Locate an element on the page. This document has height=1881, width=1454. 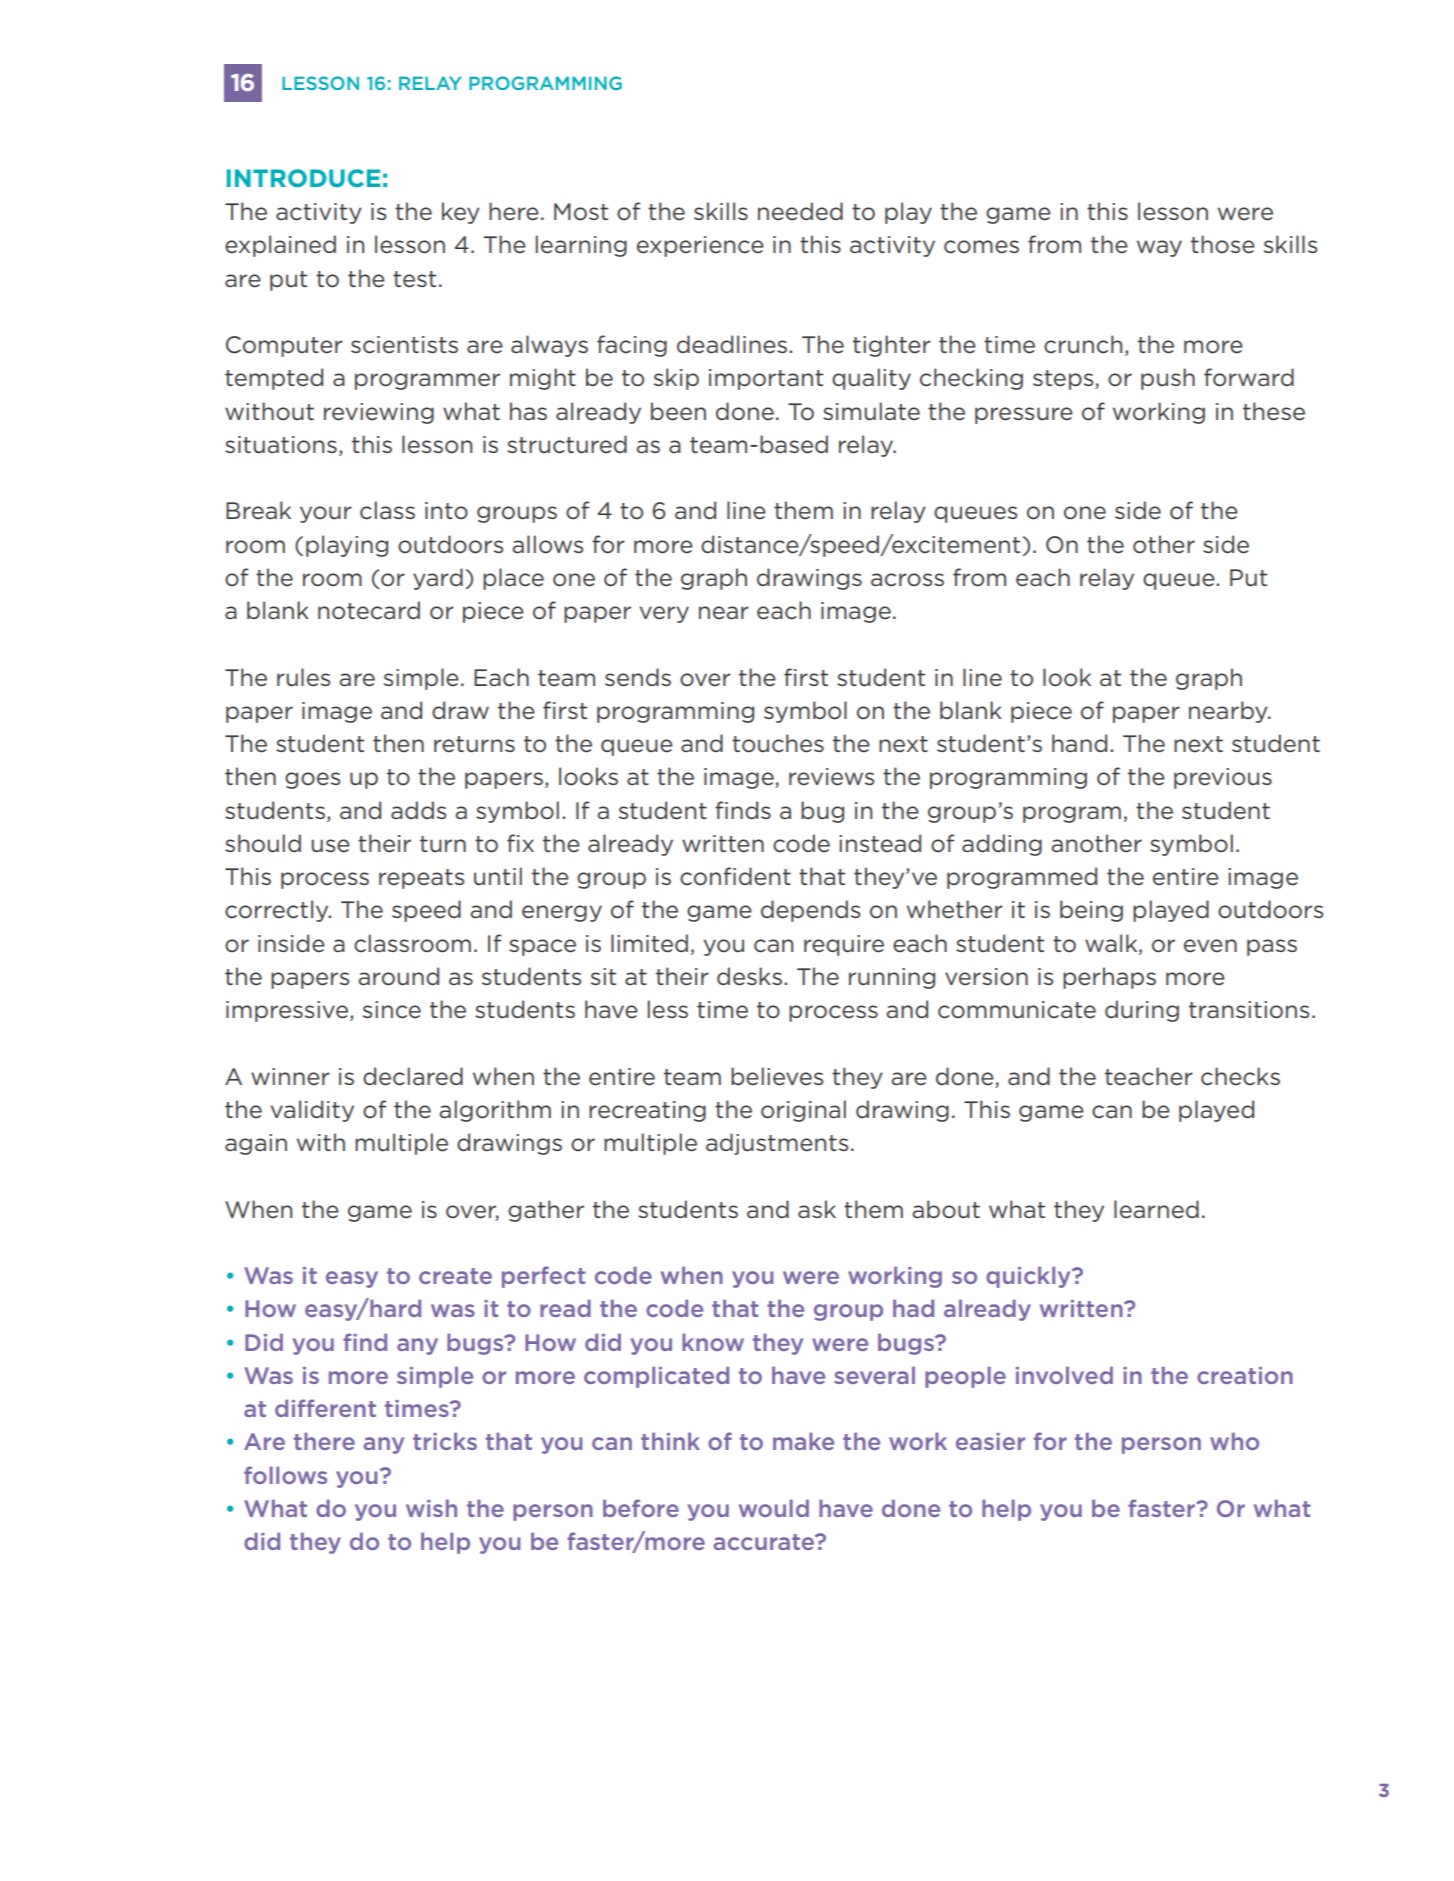
very is located at coordinates (664, 614).
